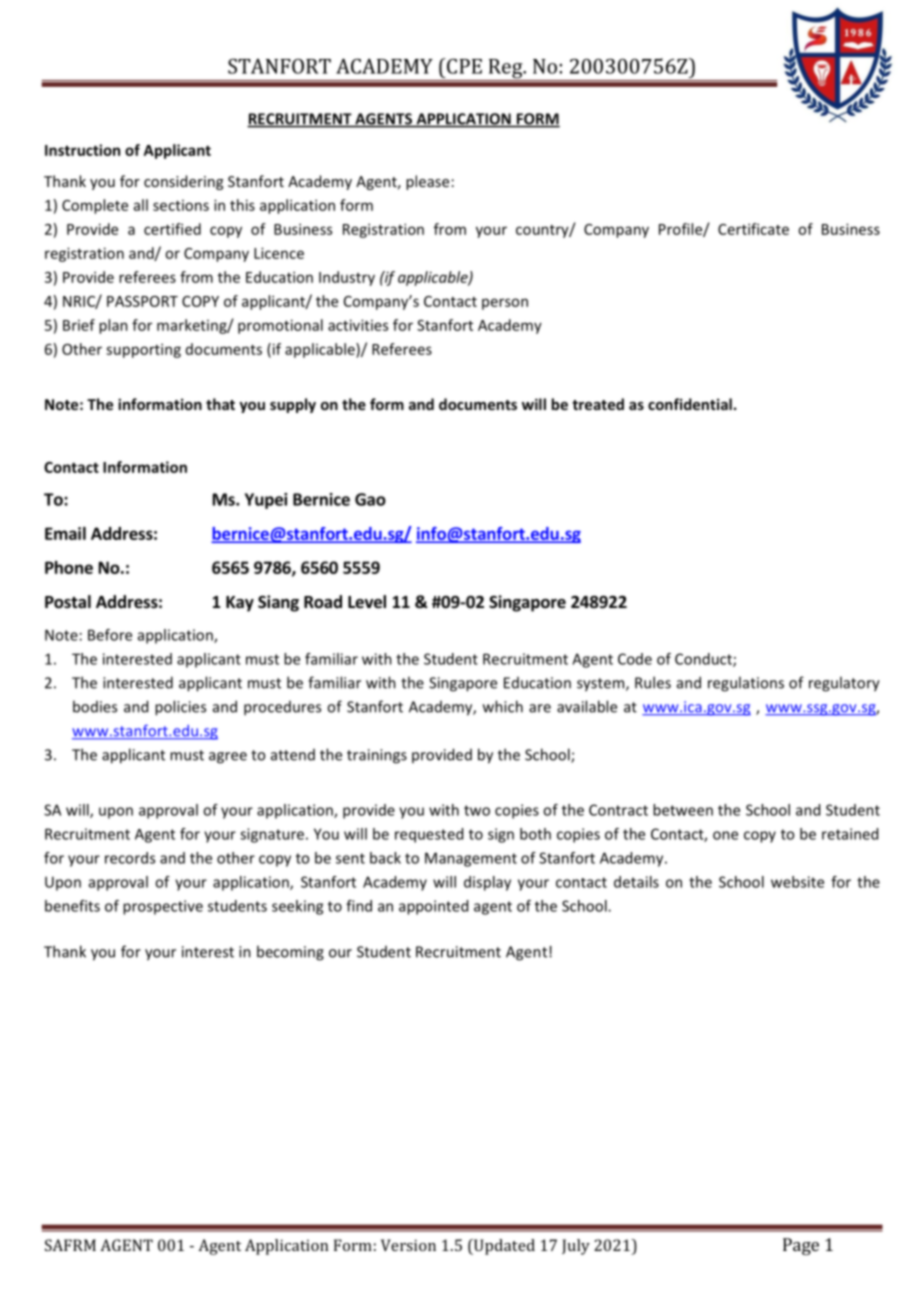 The width and height of the document is (924, 1307). Describe the element at coordinates (143, 350) in the document. I see `supporting` at that location.
